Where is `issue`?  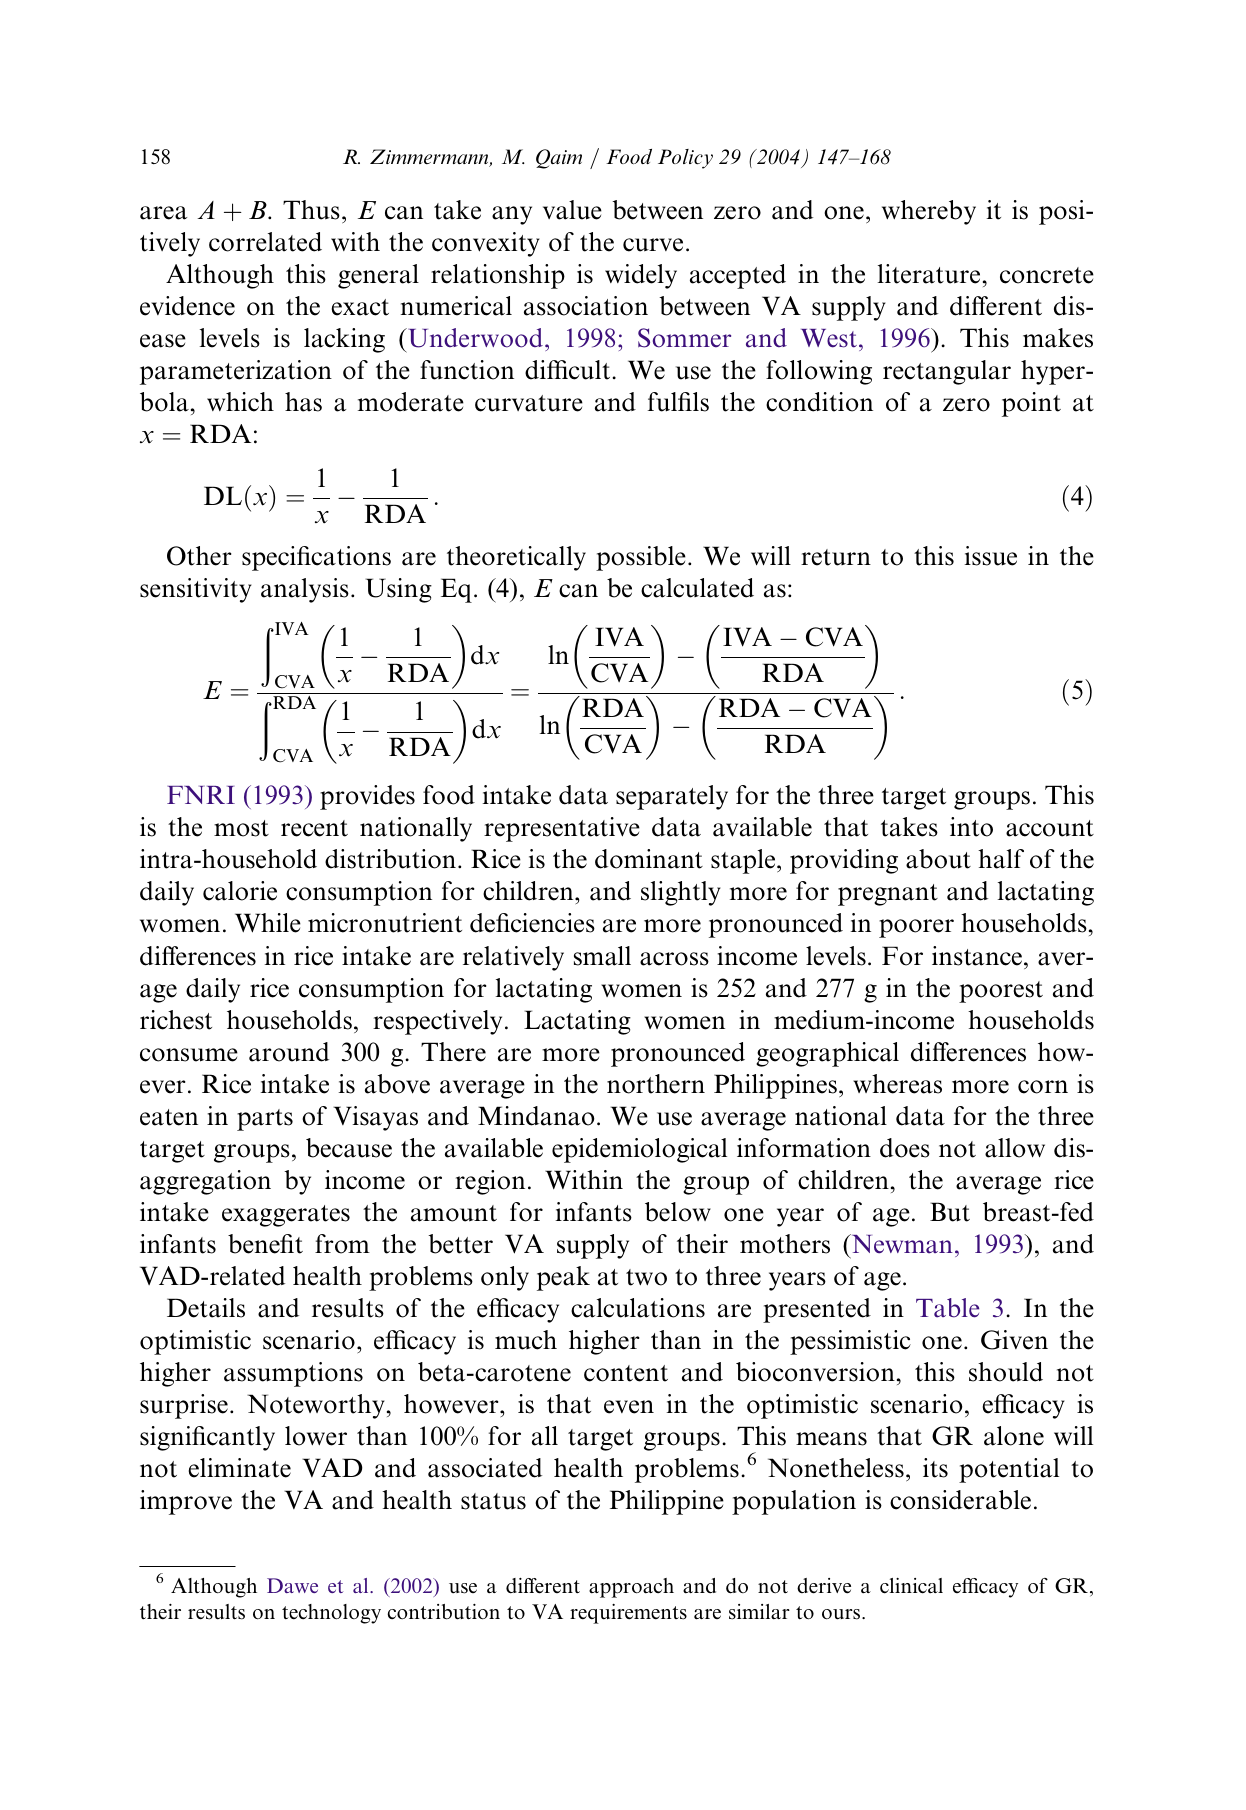 issue is located at coordinates (990, 556).
